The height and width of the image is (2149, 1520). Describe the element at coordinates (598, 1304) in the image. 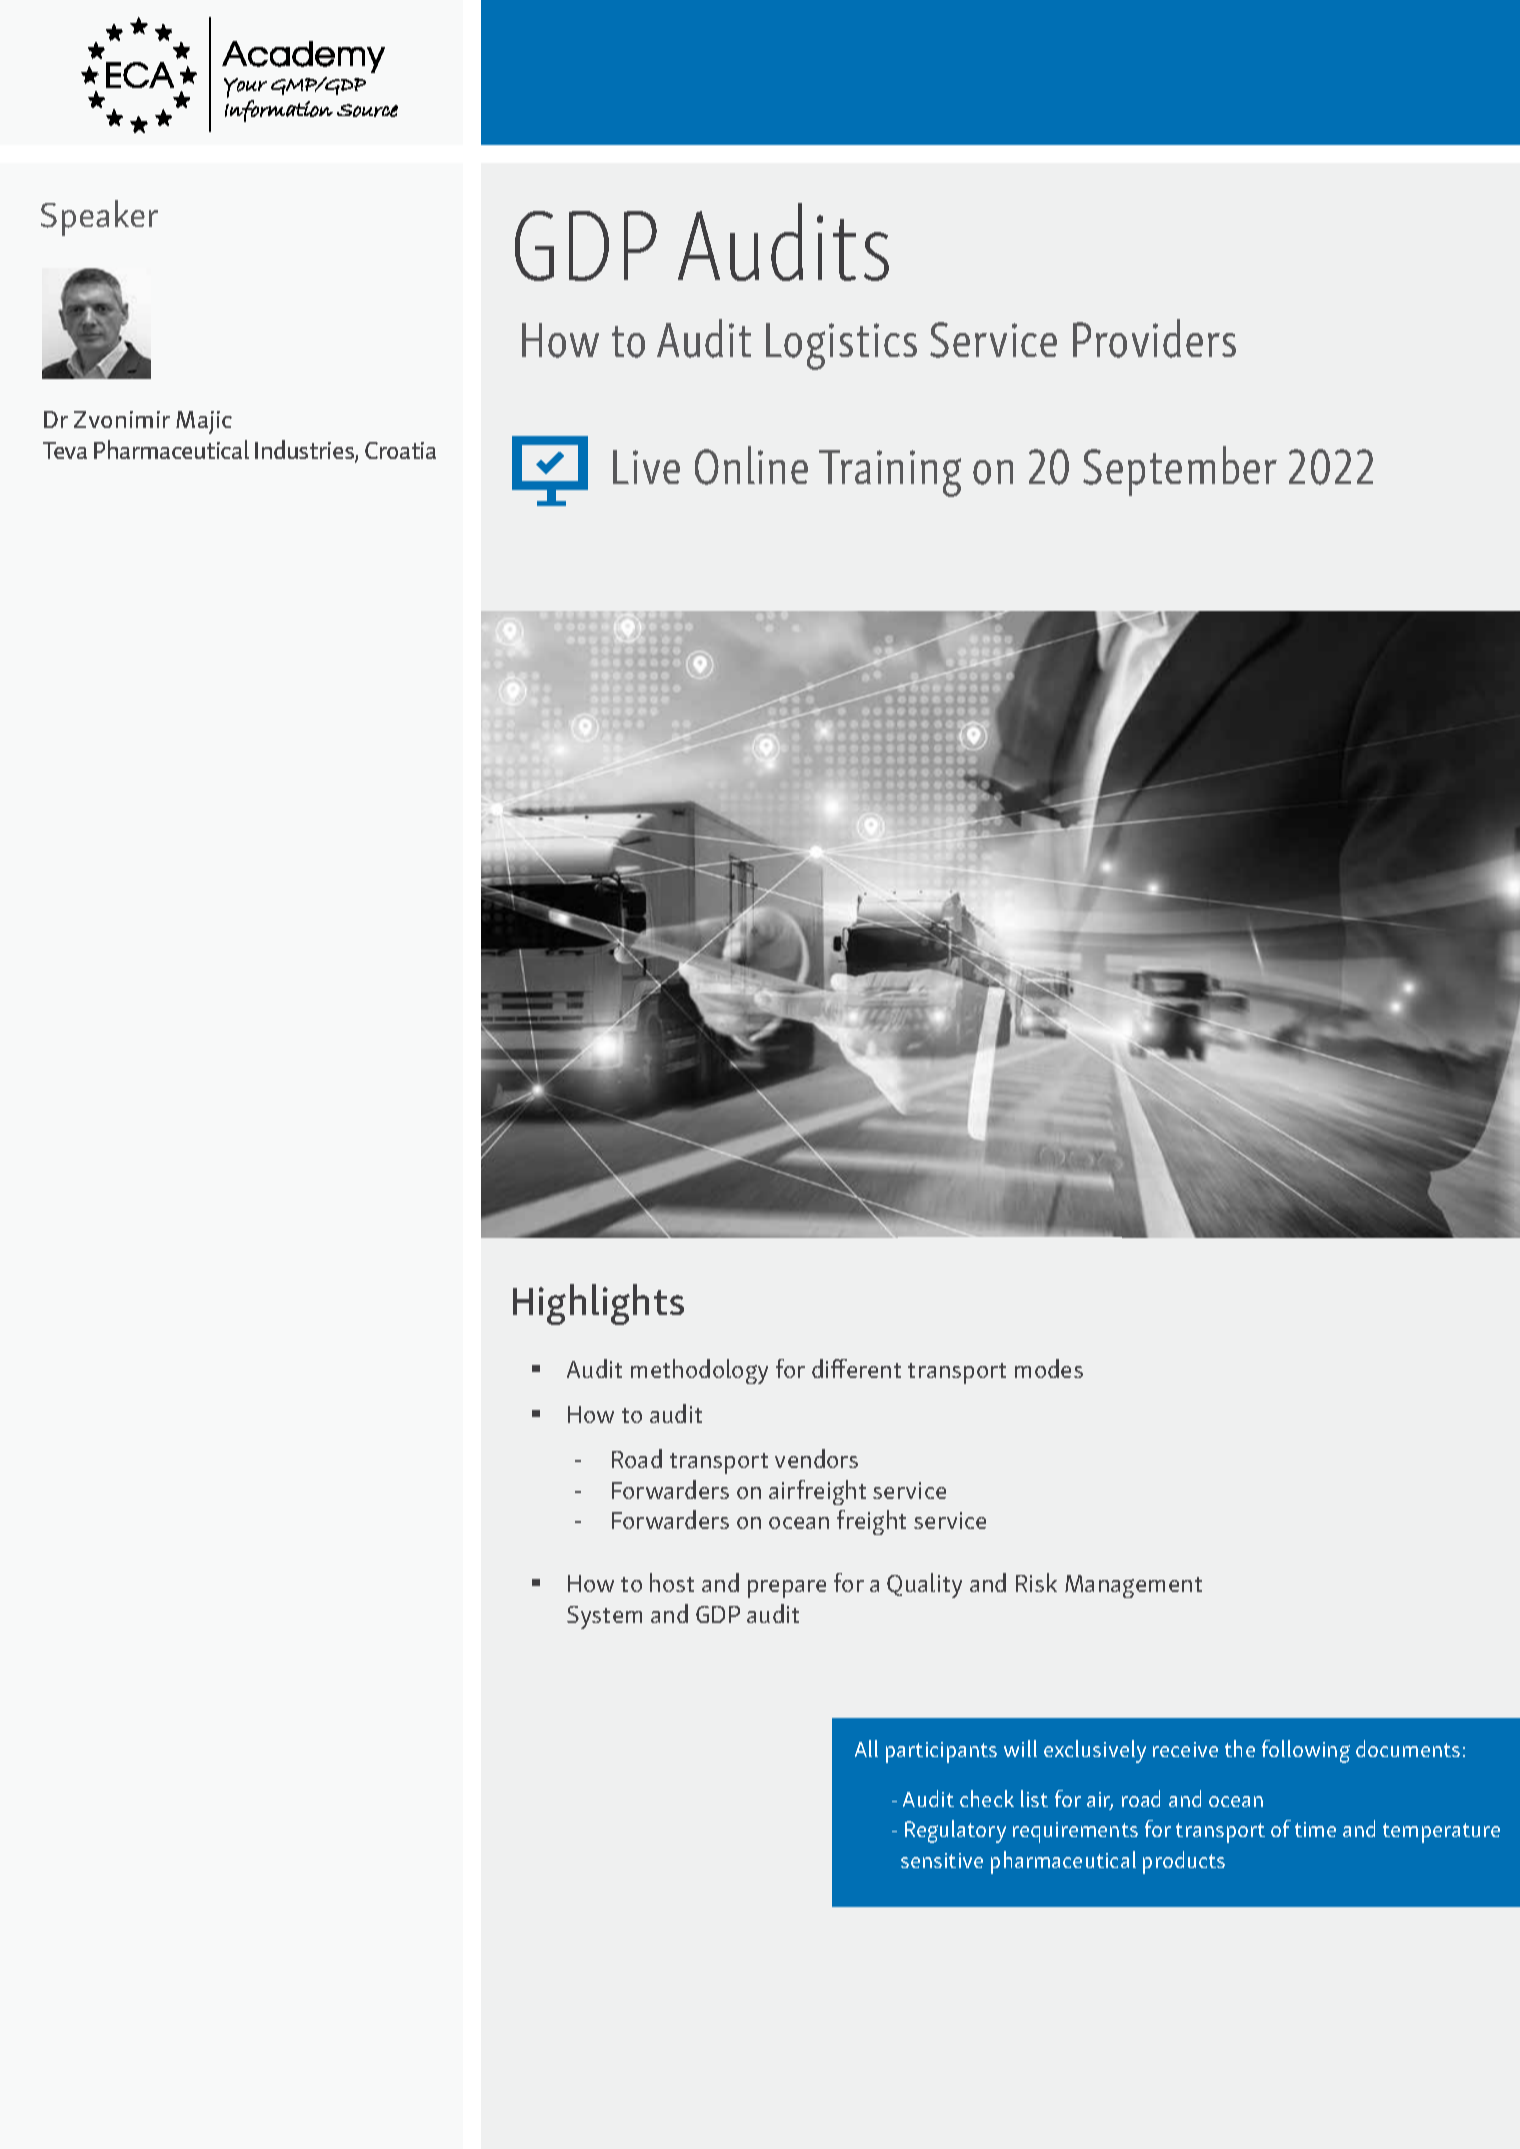

I see `Highlights` at that location.
